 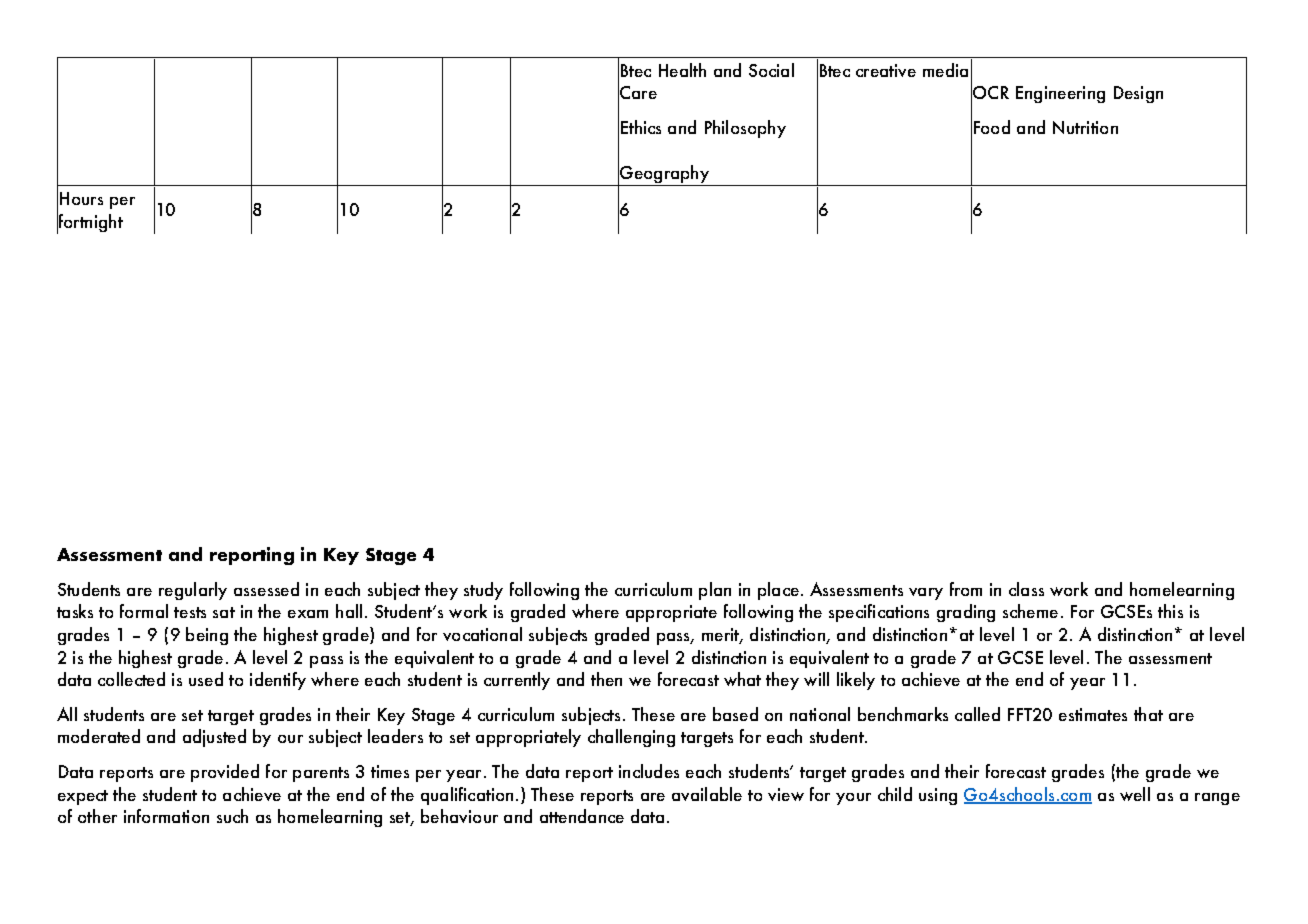 I want to click on Hours, so click(x=81, y=198).
